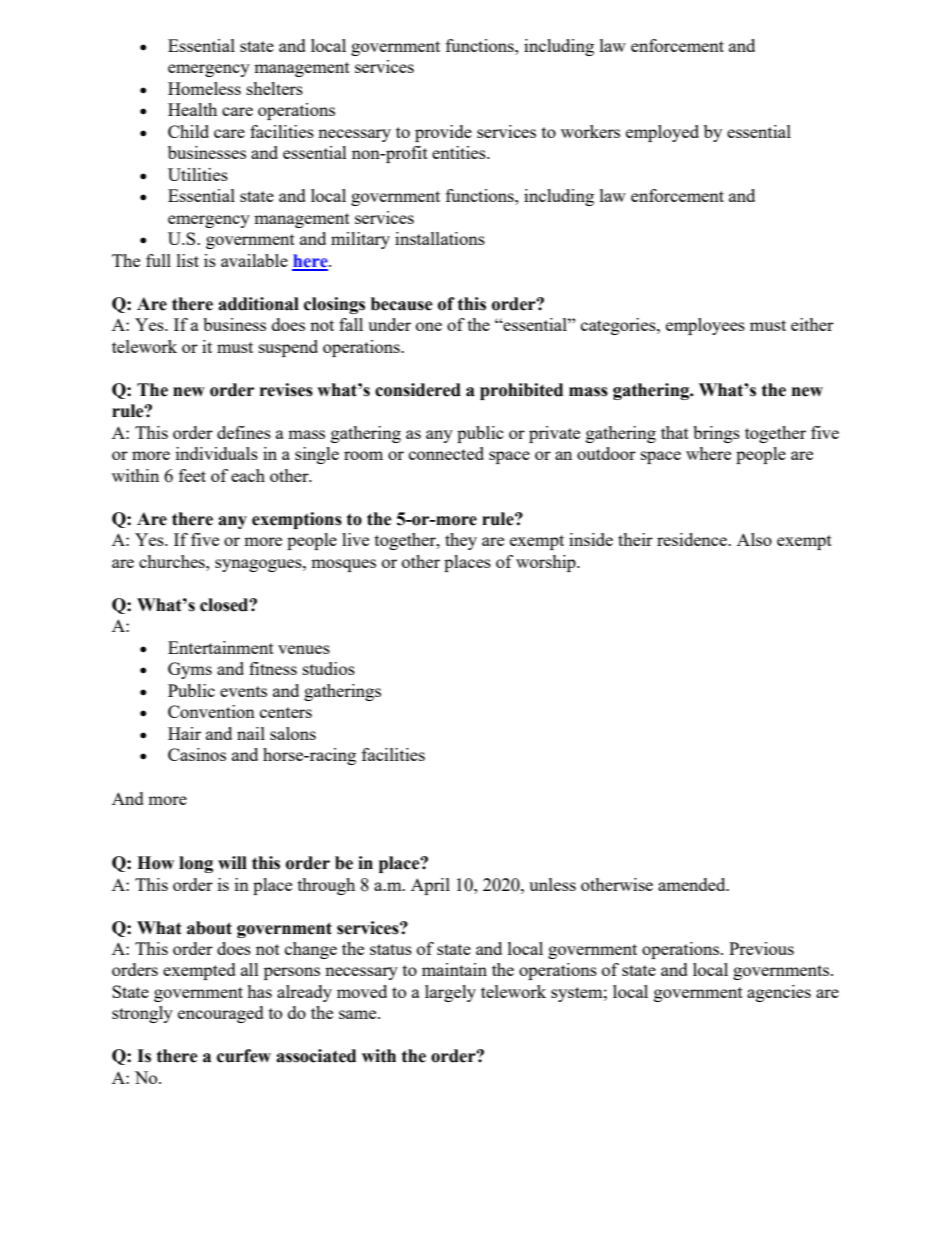 The width and height of the screenshot is (952, 1233). I want to click on employed, so click(662, 133).
